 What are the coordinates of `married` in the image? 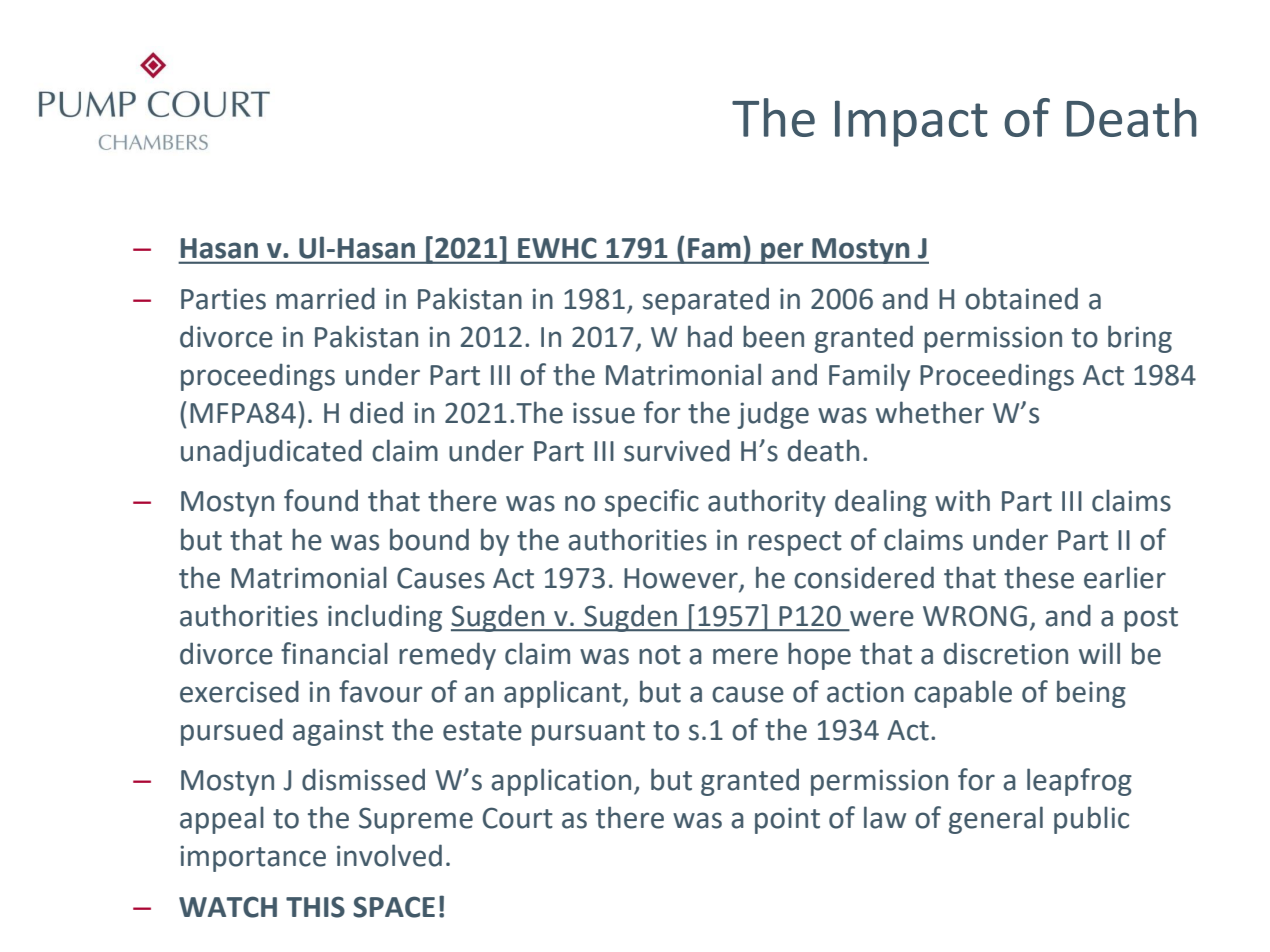 It's located at (325, 298).
